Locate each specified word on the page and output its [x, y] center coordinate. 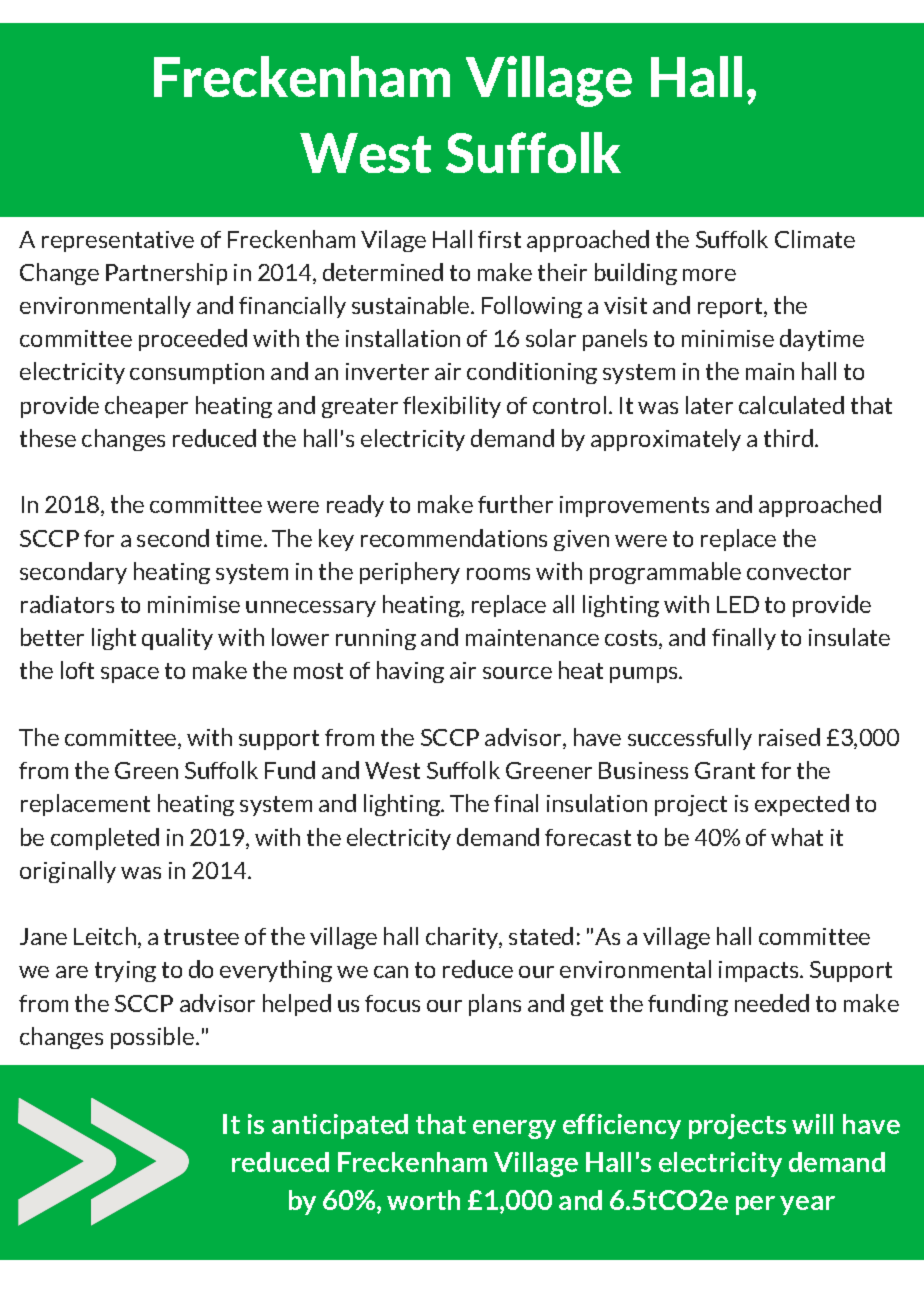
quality [177, 639]
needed [772, 1003]
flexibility [452, 407]
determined [383, 272]
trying [125, 971]
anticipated [340, 1126]
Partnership [166, 274]
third [790, 438]
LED [738, 604]
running [376, 639]
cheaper [146, 407]
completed [105, 839]
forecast [588, 837]
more [709, 275]
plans [495, 1005]
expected [802, 805]
